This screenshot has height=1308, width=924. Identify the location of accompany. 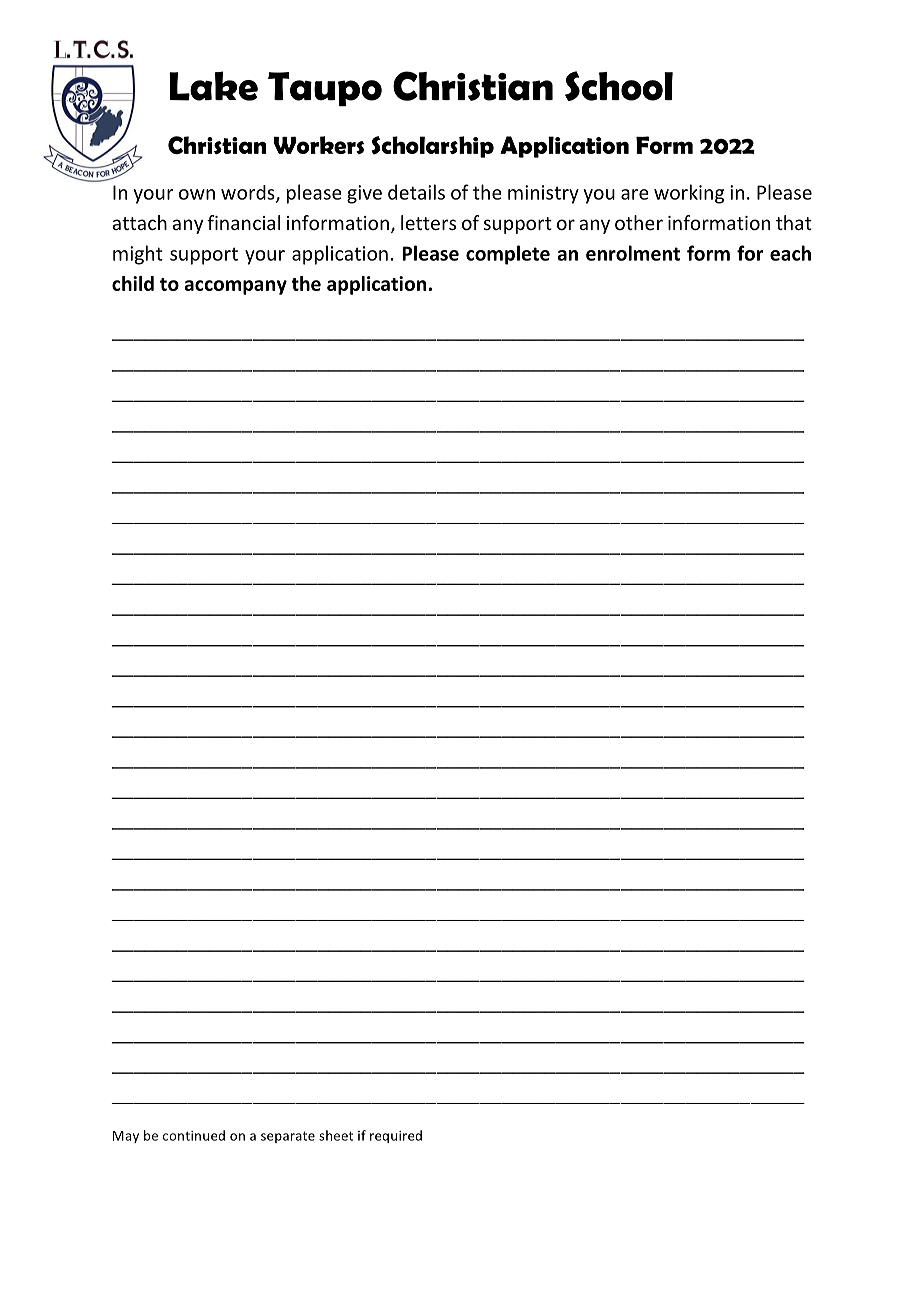
(235, 287).
